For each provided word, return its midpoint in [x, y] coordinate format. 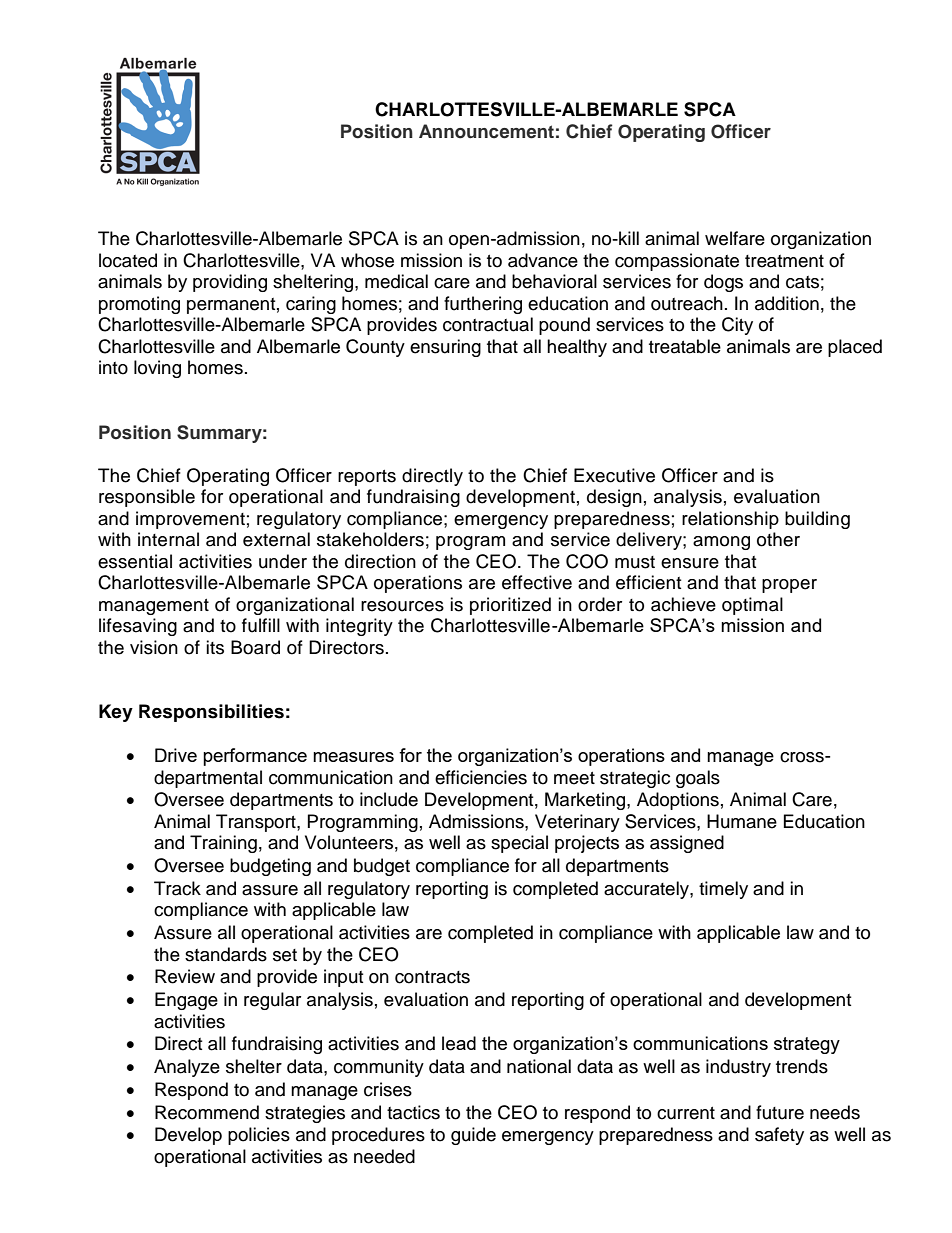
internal [168, 539]
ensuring [445, 348]
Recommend [207, 1112]
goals [698, 779]
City [737, 326]
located [128, 260]
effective [537, 582]
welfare [735, 238]
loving [157, 369]
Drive [176, 755]
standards [226, 954]
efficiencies [481, 777]
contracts [432, 977]
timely [723, 890]
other [778, 539]
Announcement [486, 131]
